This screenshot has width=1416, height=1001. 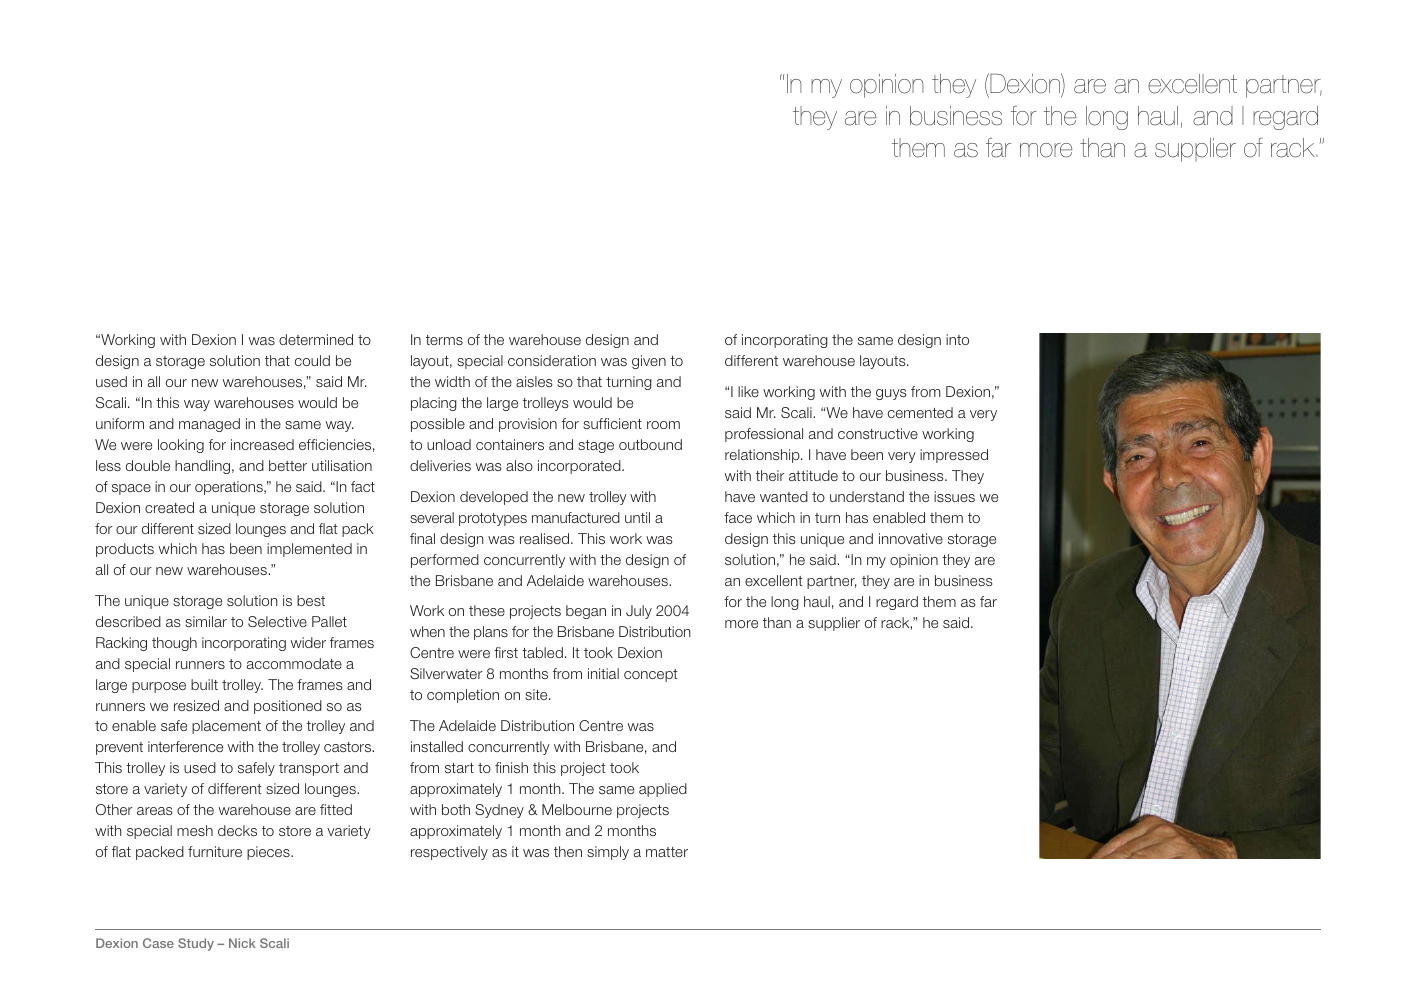 I want to click on finish, so click(x=511, y=767).
